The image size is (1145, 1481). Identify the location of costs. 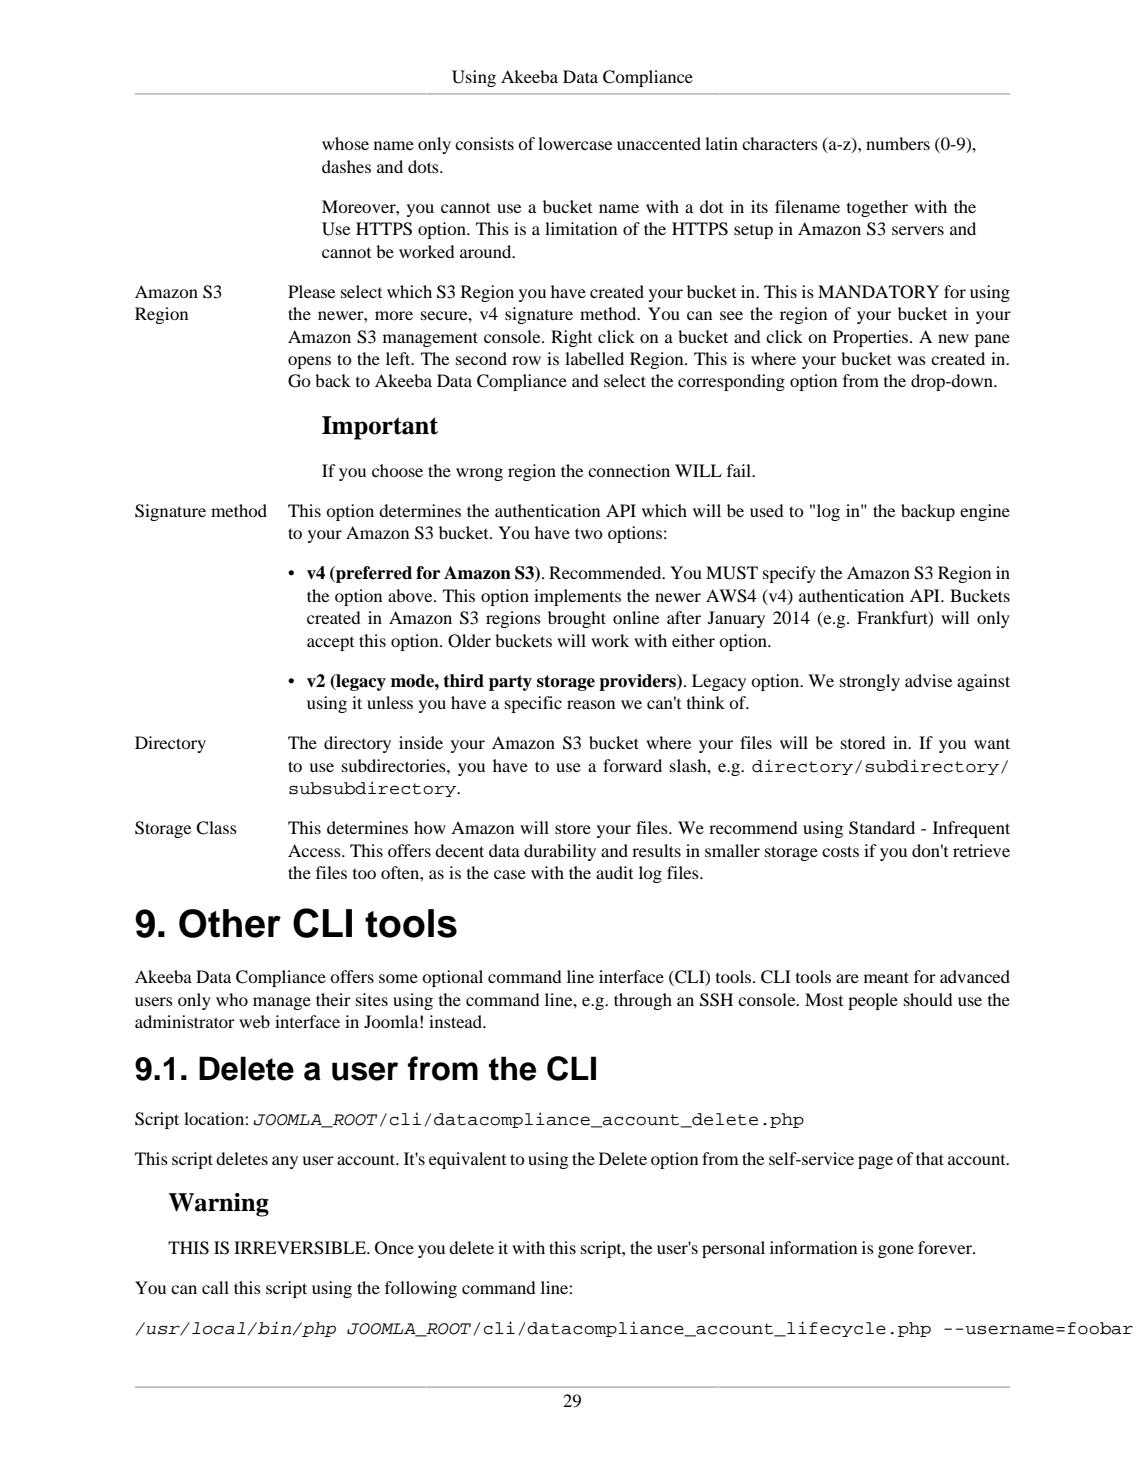
(840, 851).
